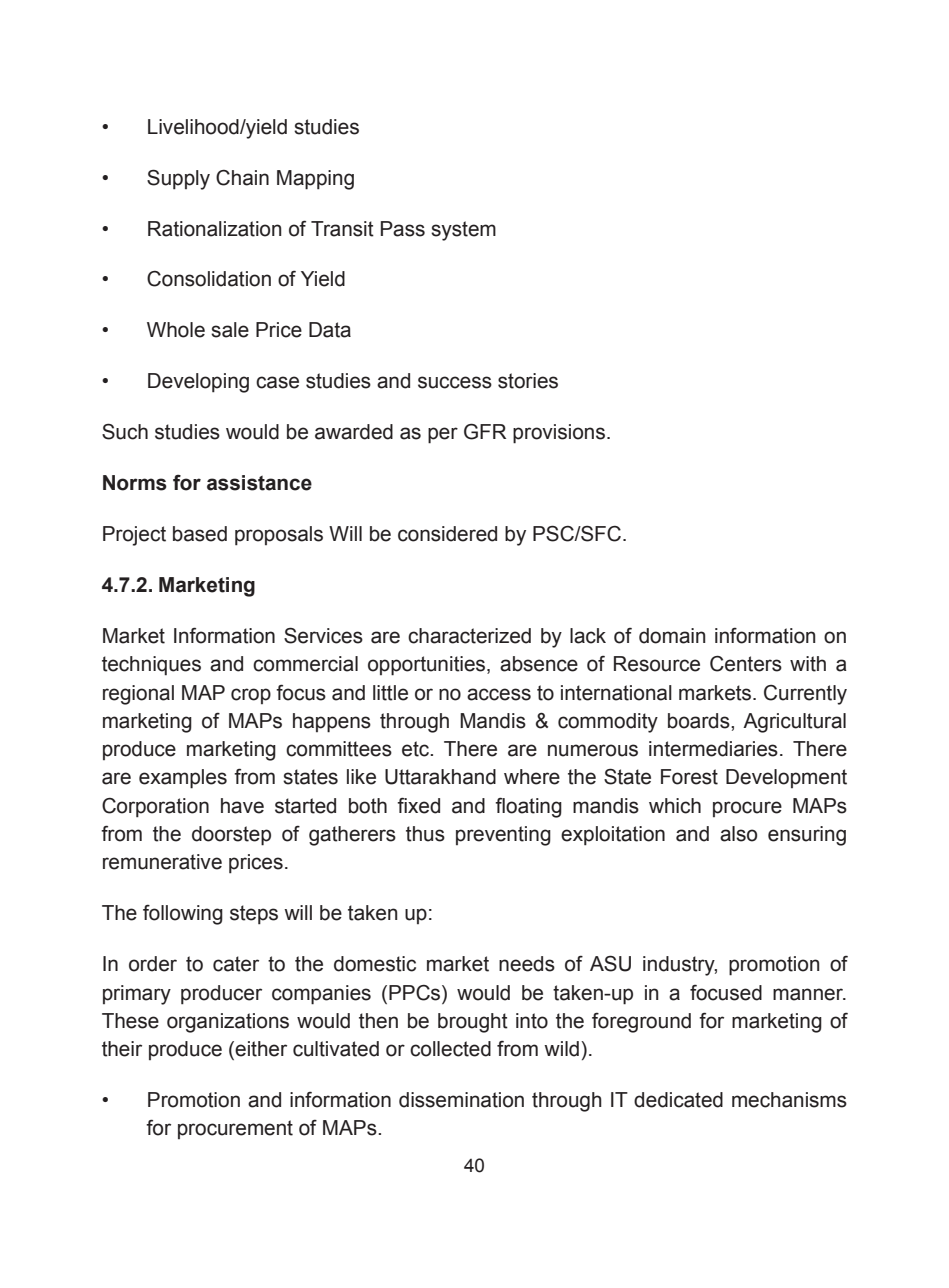  What do you see at coordinates (403, 229) in the screenshot?
I see `Pass` at bounding box center [403, 229].
